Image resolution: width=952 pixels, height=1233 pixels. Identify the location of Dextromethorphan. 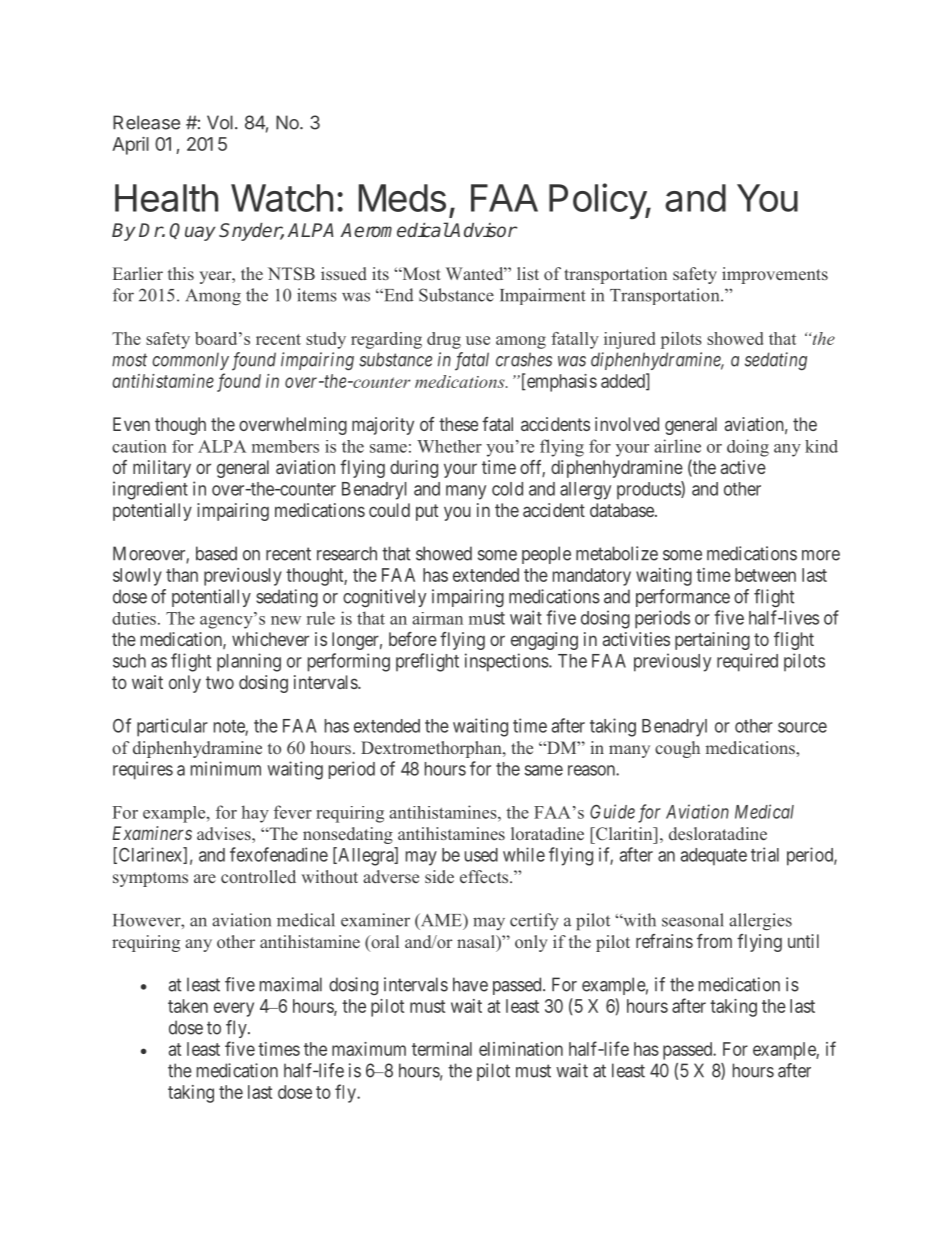
(432, 749).
